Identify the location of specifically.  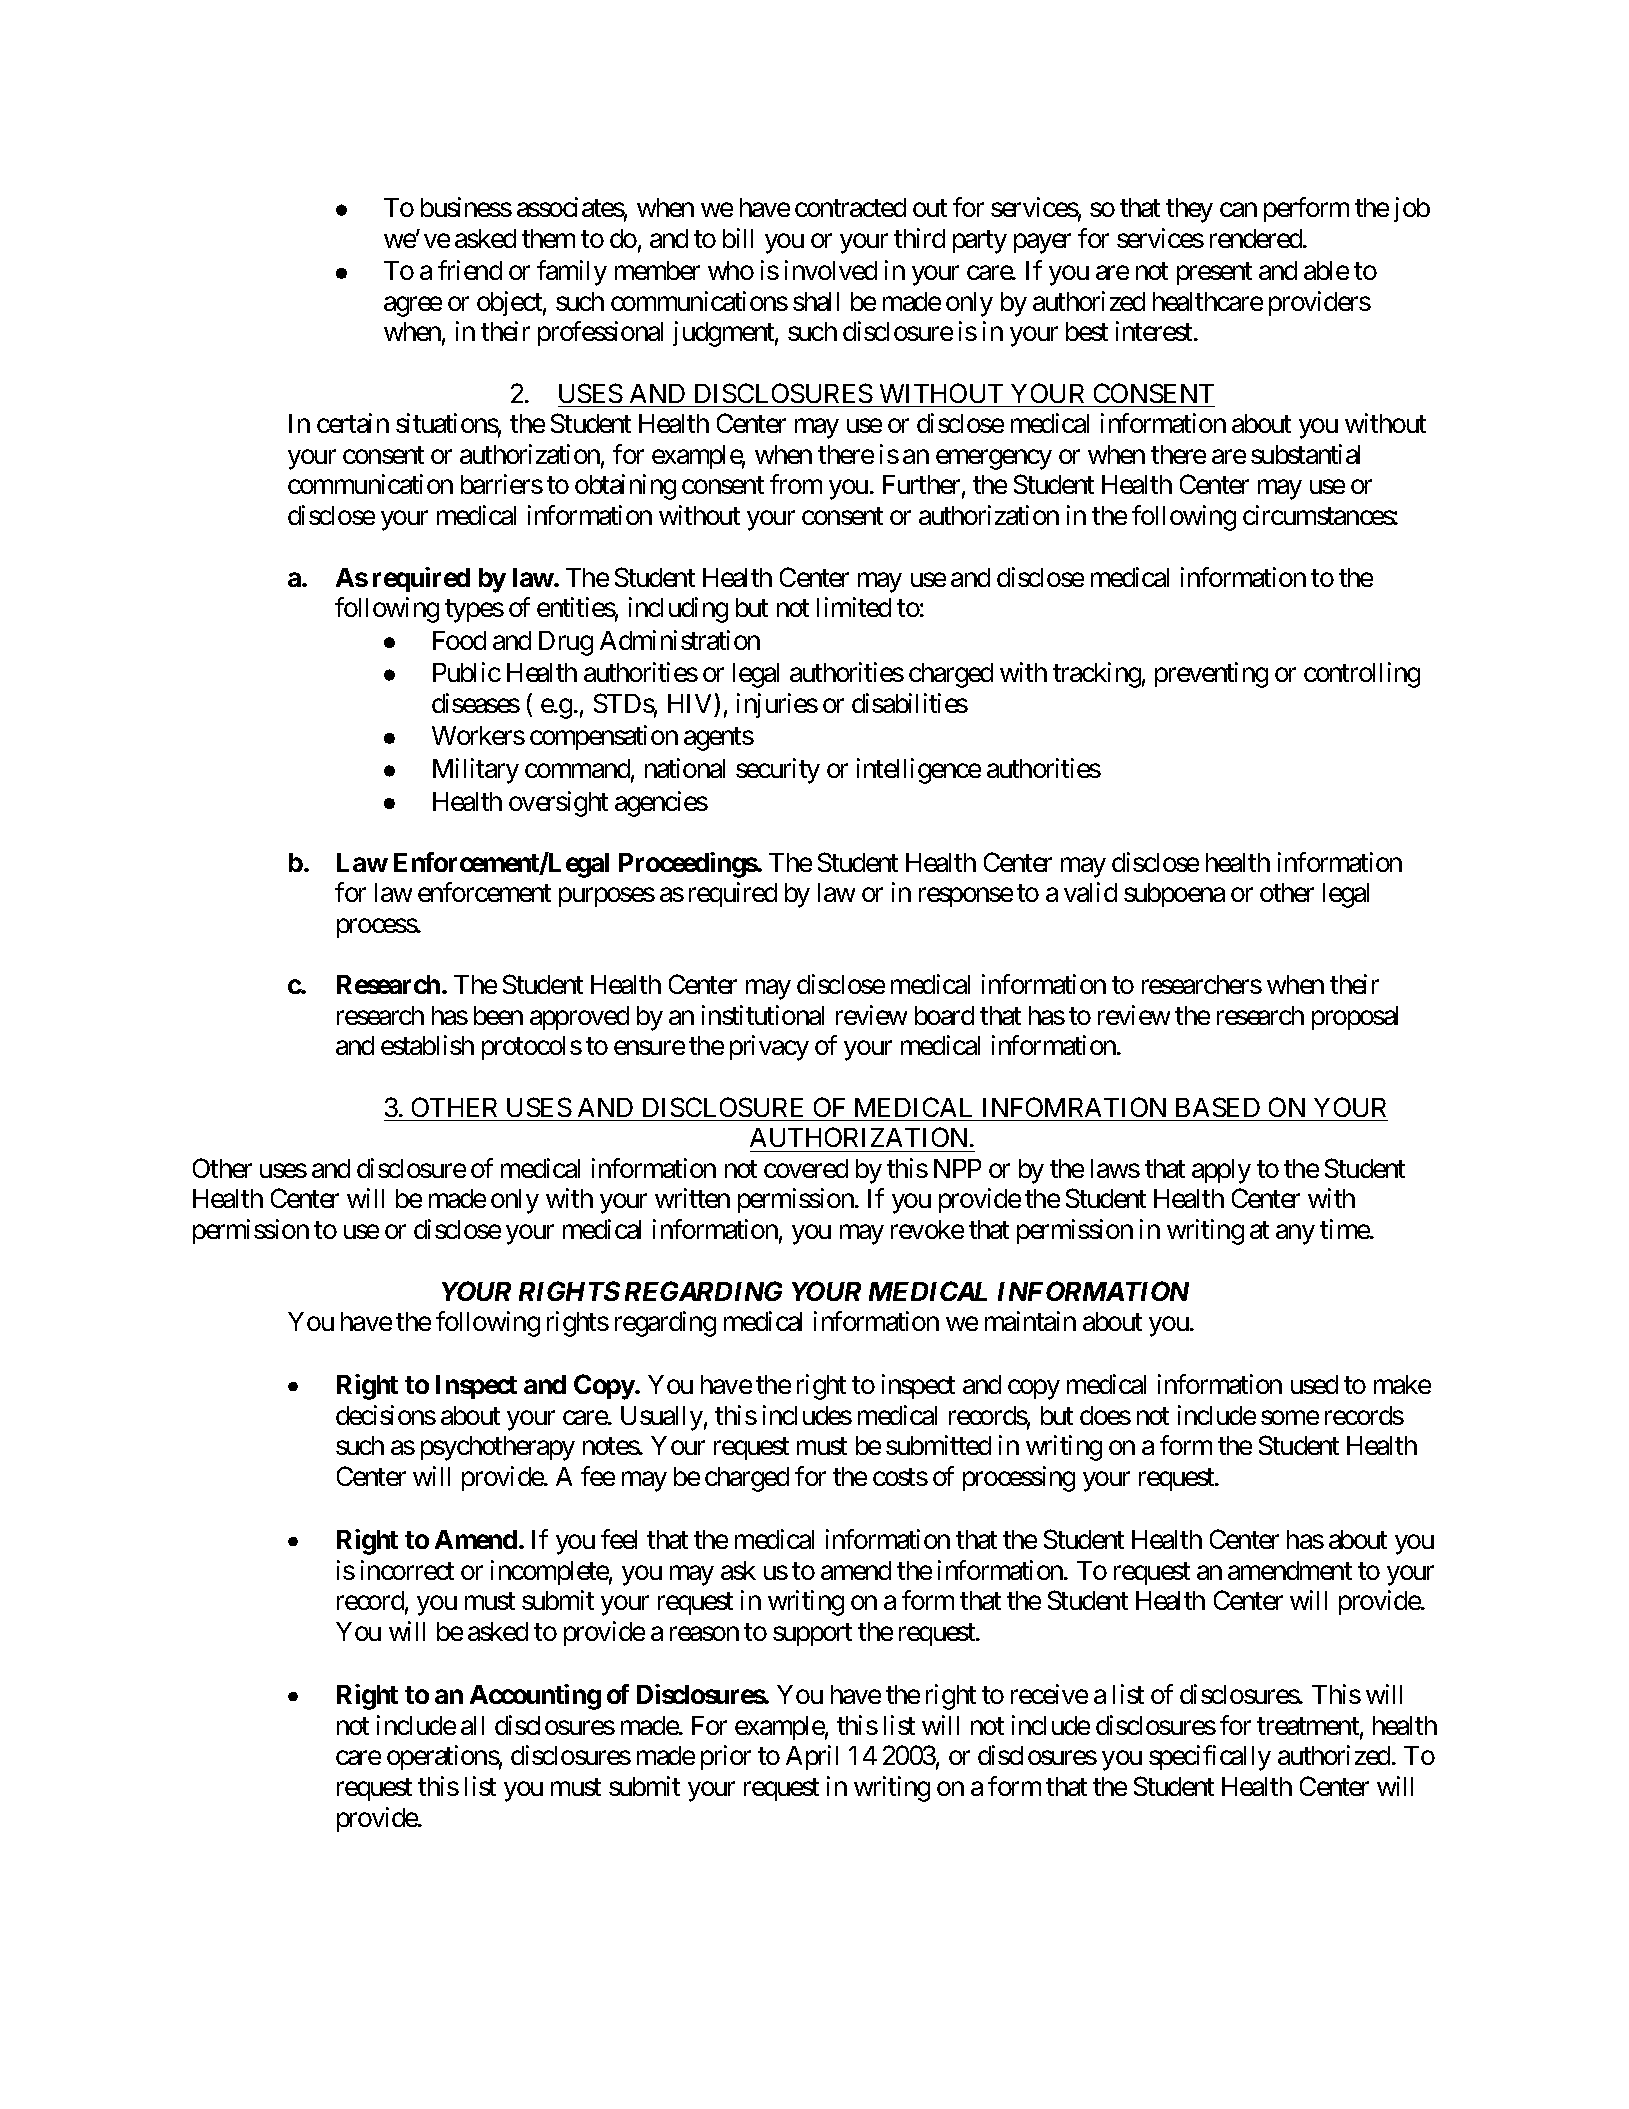
(1210, 1758).
